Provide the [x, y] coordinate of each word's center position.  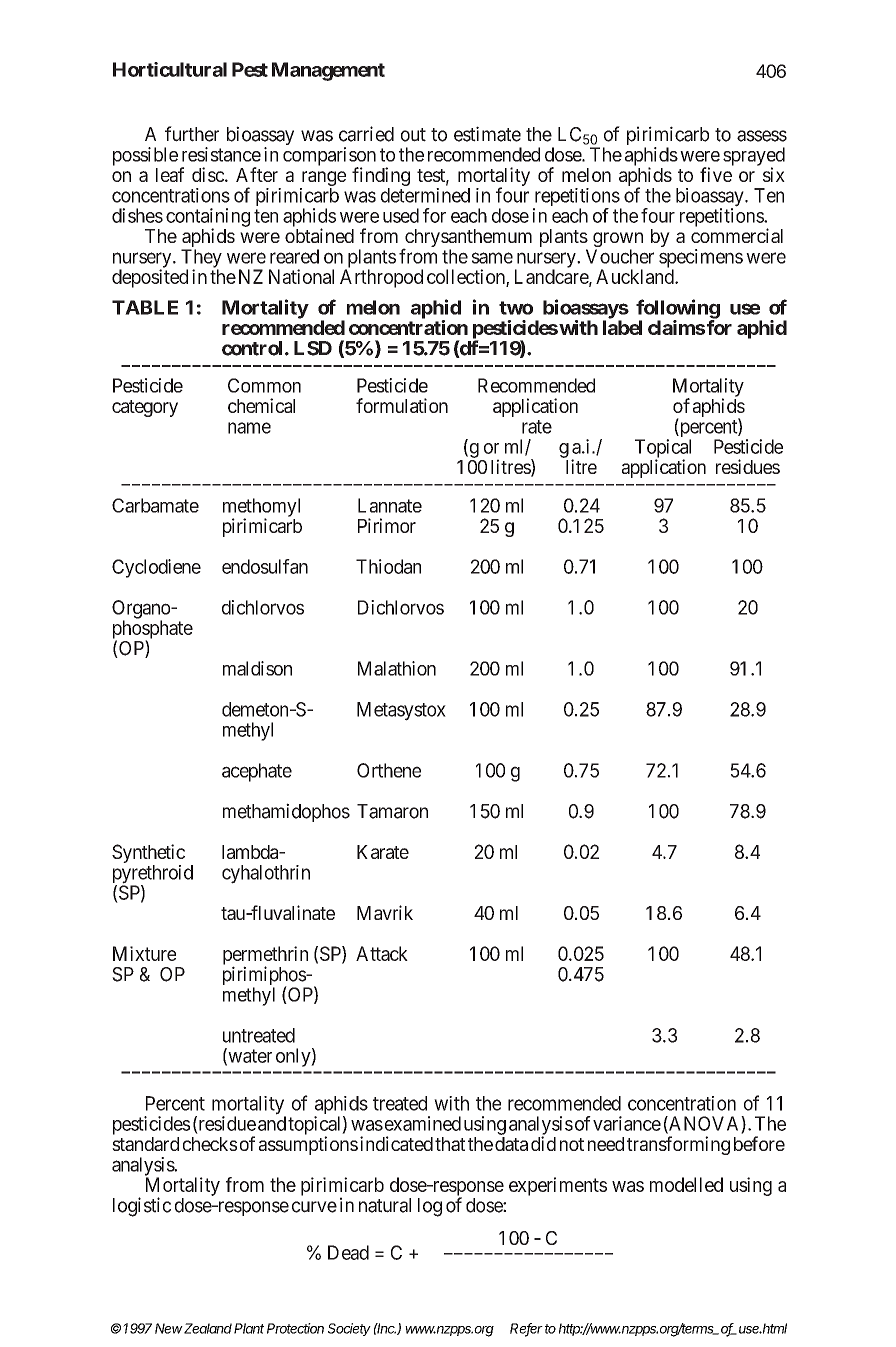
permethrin [265, 956]
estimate [487, 134]
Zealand [208, 1328]
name [249, 428]
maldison [257, 668]
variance [627, 1123]
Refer [526, 1329]
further [192, 134]
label [622, 327]
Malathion [397, 668]
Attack [382, 953]
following [678, 310]
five [716, 174]
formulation [402, 405]
